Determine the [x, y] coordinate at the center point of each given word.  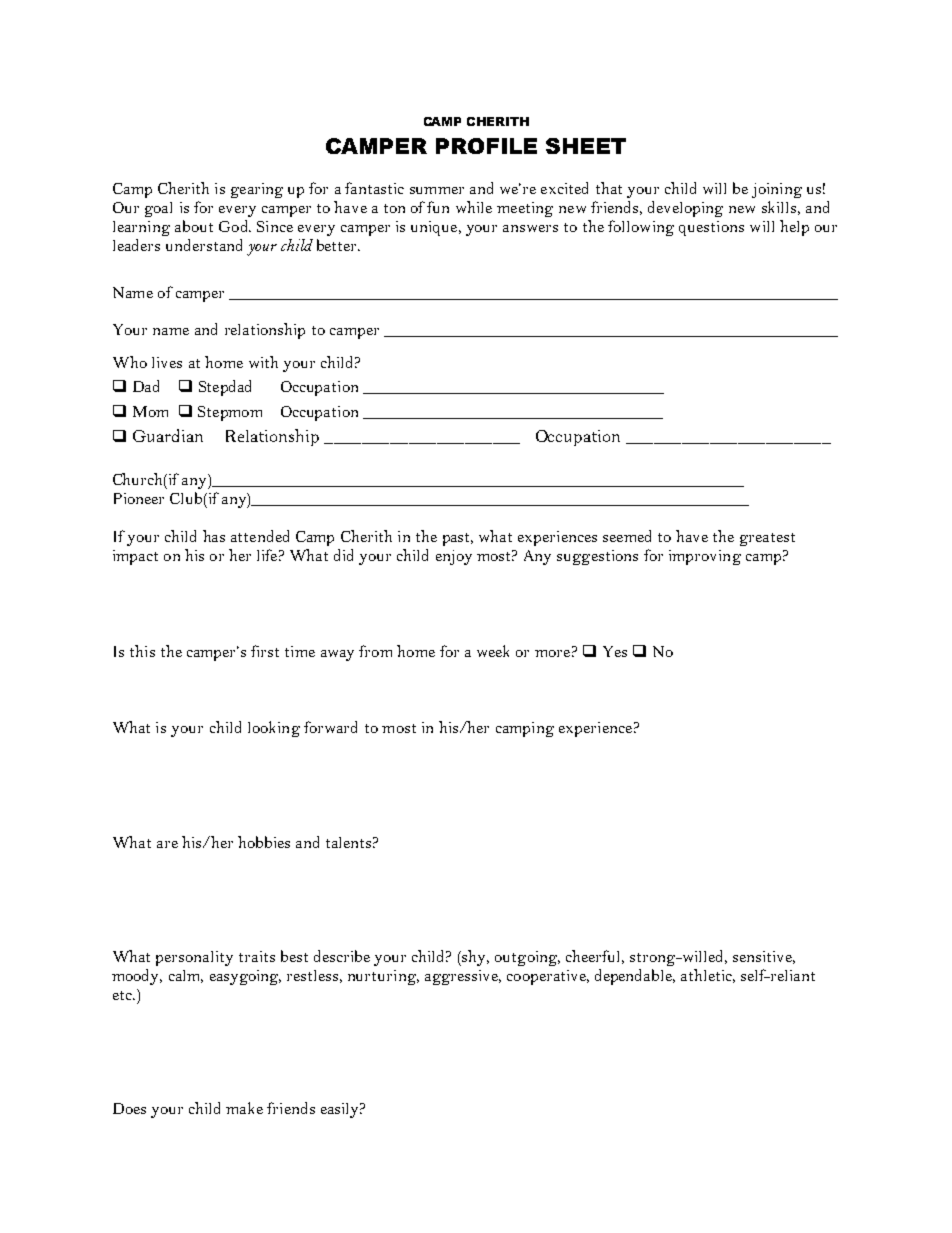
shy [474, 958]
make [244, 1108]
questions [711, 228]
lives [167, 362]
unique [435, 228]
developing [685, 209]
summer [437, 190]
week [493, 651]
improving [705, 557]
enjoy [454, 557]
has [214, 536]
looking [274, 729]
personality [194, 958]
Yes [615, 651]
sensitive [764, 957]
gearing [257, 190]
